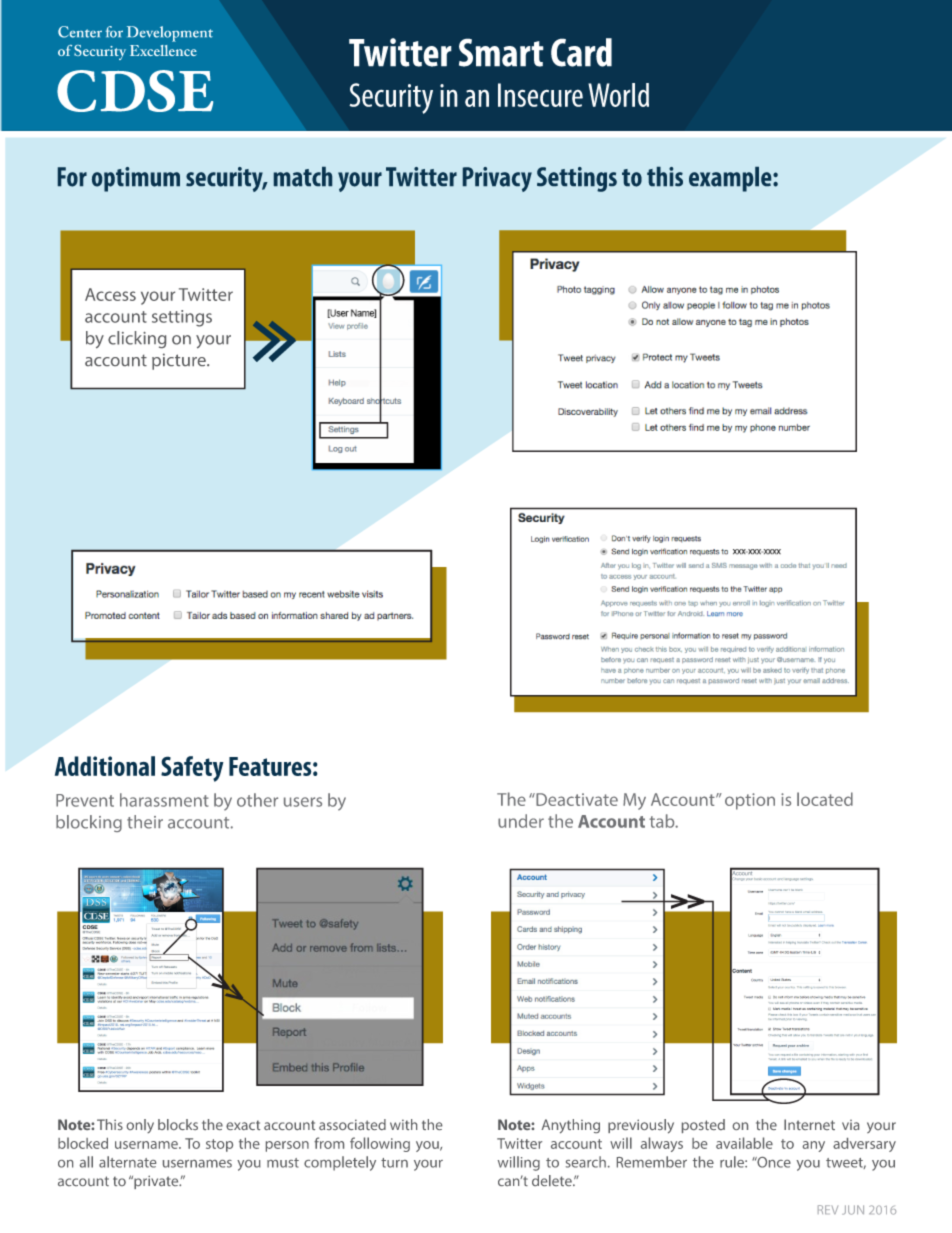 Image resolution: width=952 pixels, height=1233 pixels. What do you see at coordinates (744, 1143) in the screenshot?
I see `available` at bounding box center [744, 1143].
